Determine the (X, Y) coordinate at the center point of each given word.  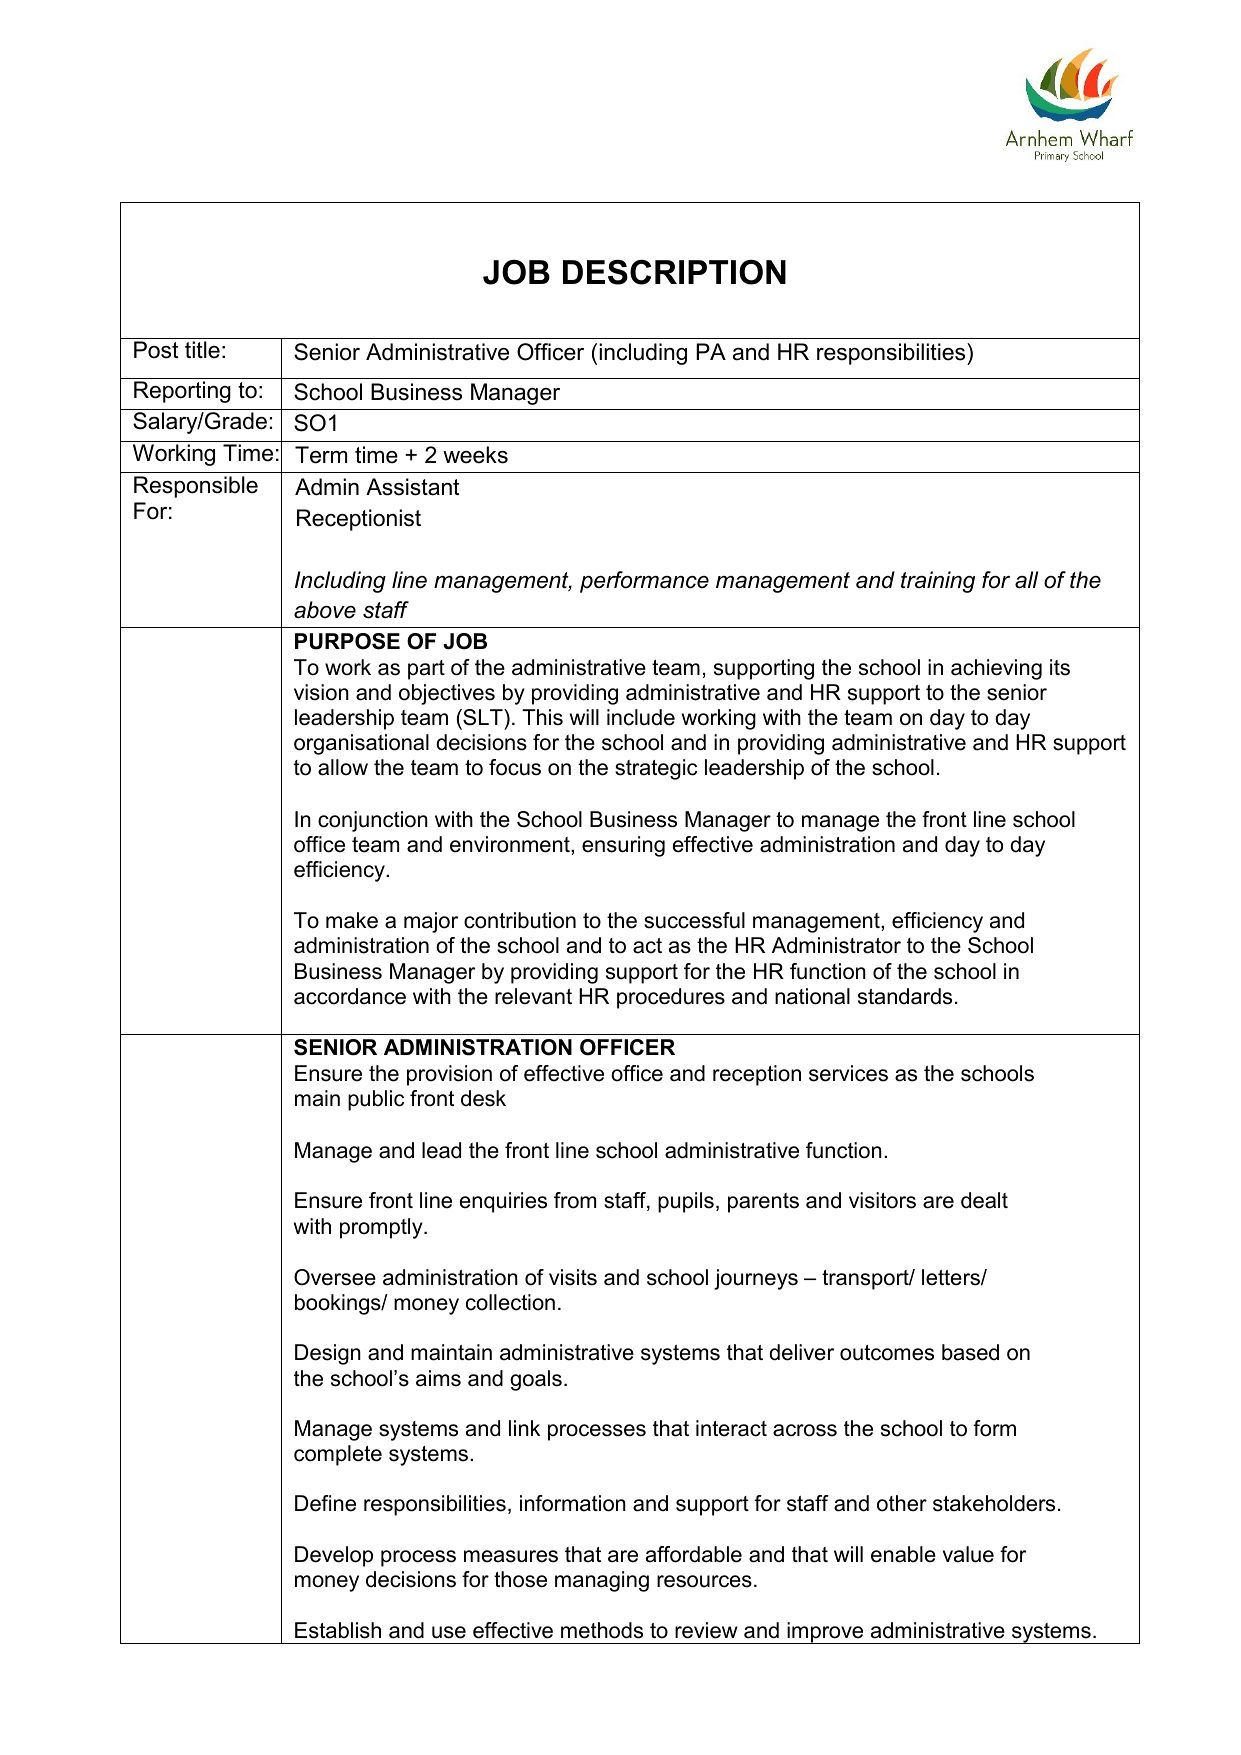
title (202, 350)
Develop (334, 1556)
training (938, 582)
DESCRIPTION (674, 272)
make (352, 920)
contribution (520, 920)
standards (905, 996)
